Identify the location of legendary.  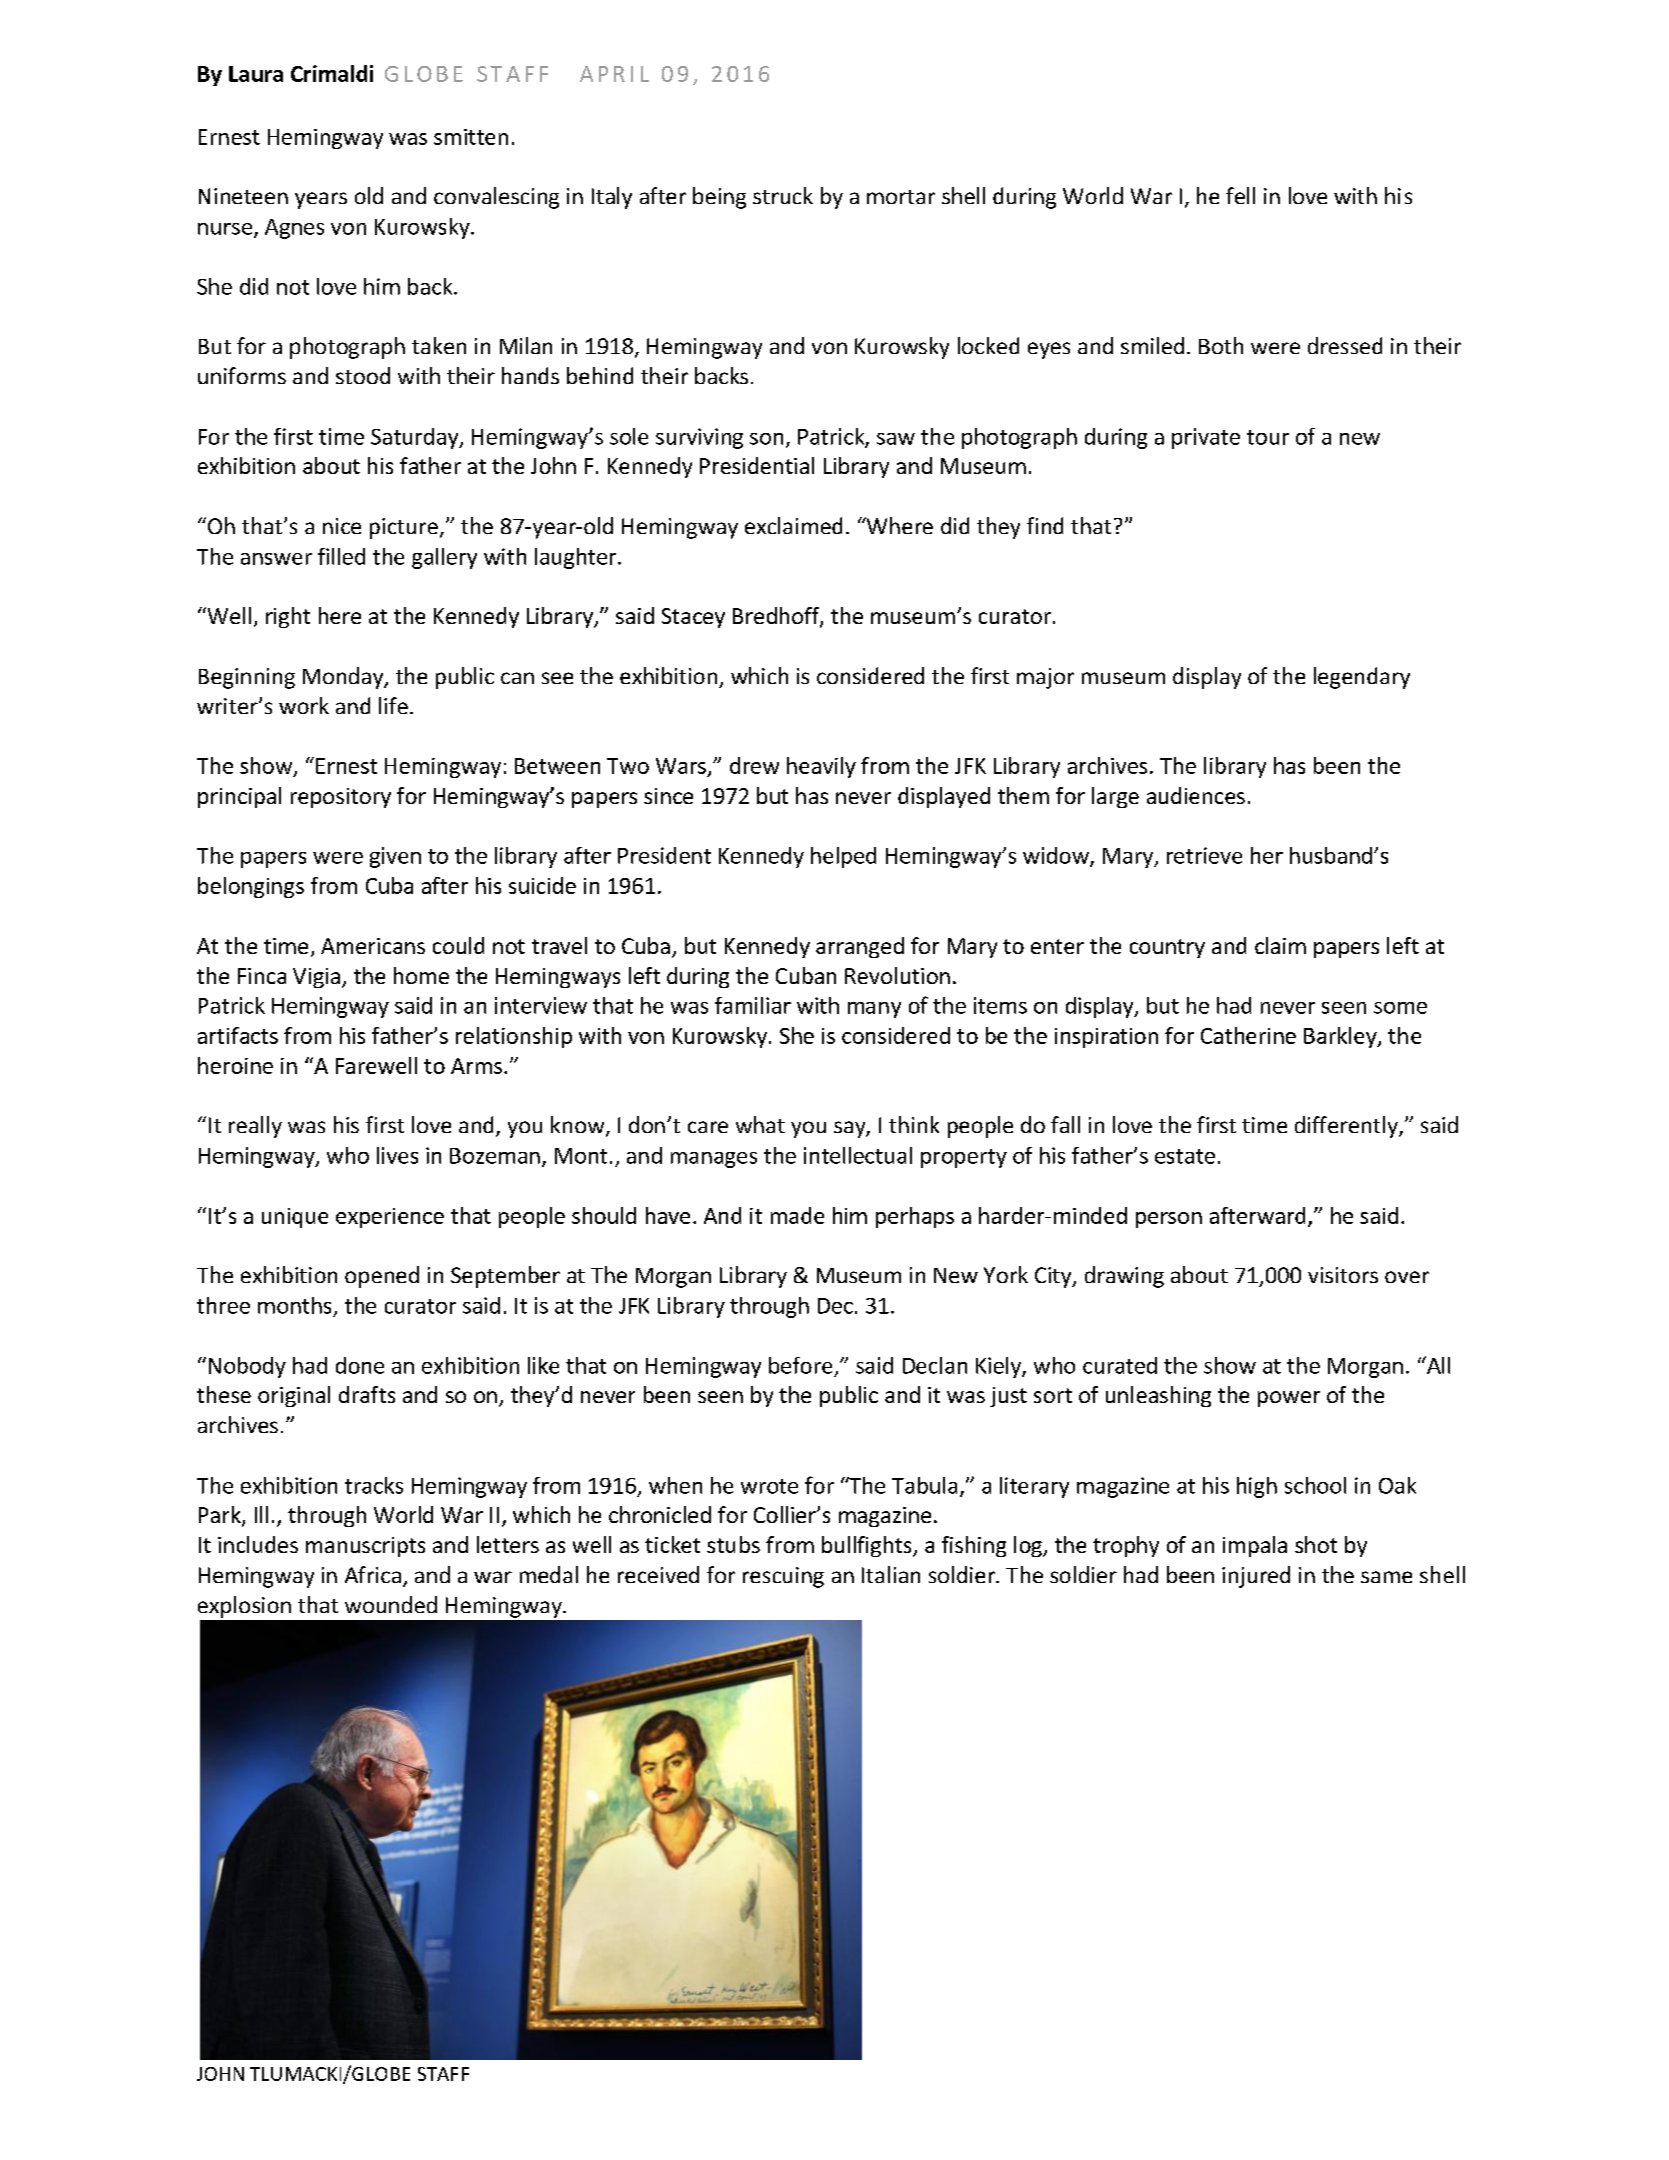
(1362, 678).
